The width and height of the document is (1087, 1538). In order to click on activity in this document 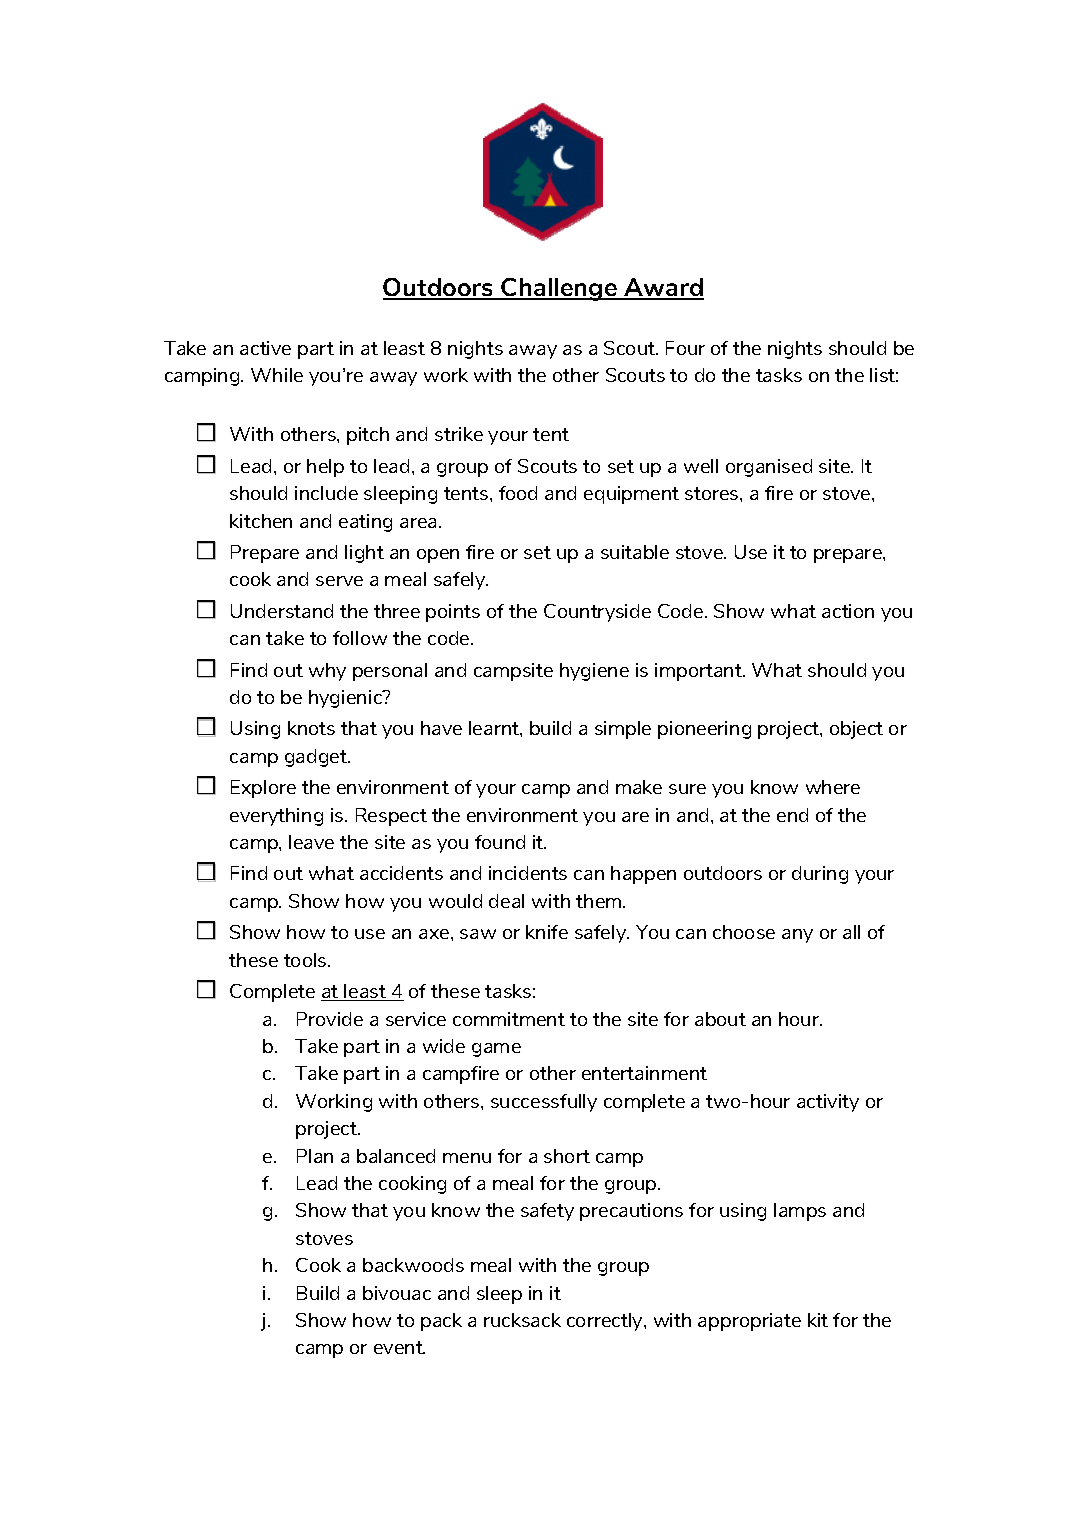, I will do `click(828, 1103)`.
